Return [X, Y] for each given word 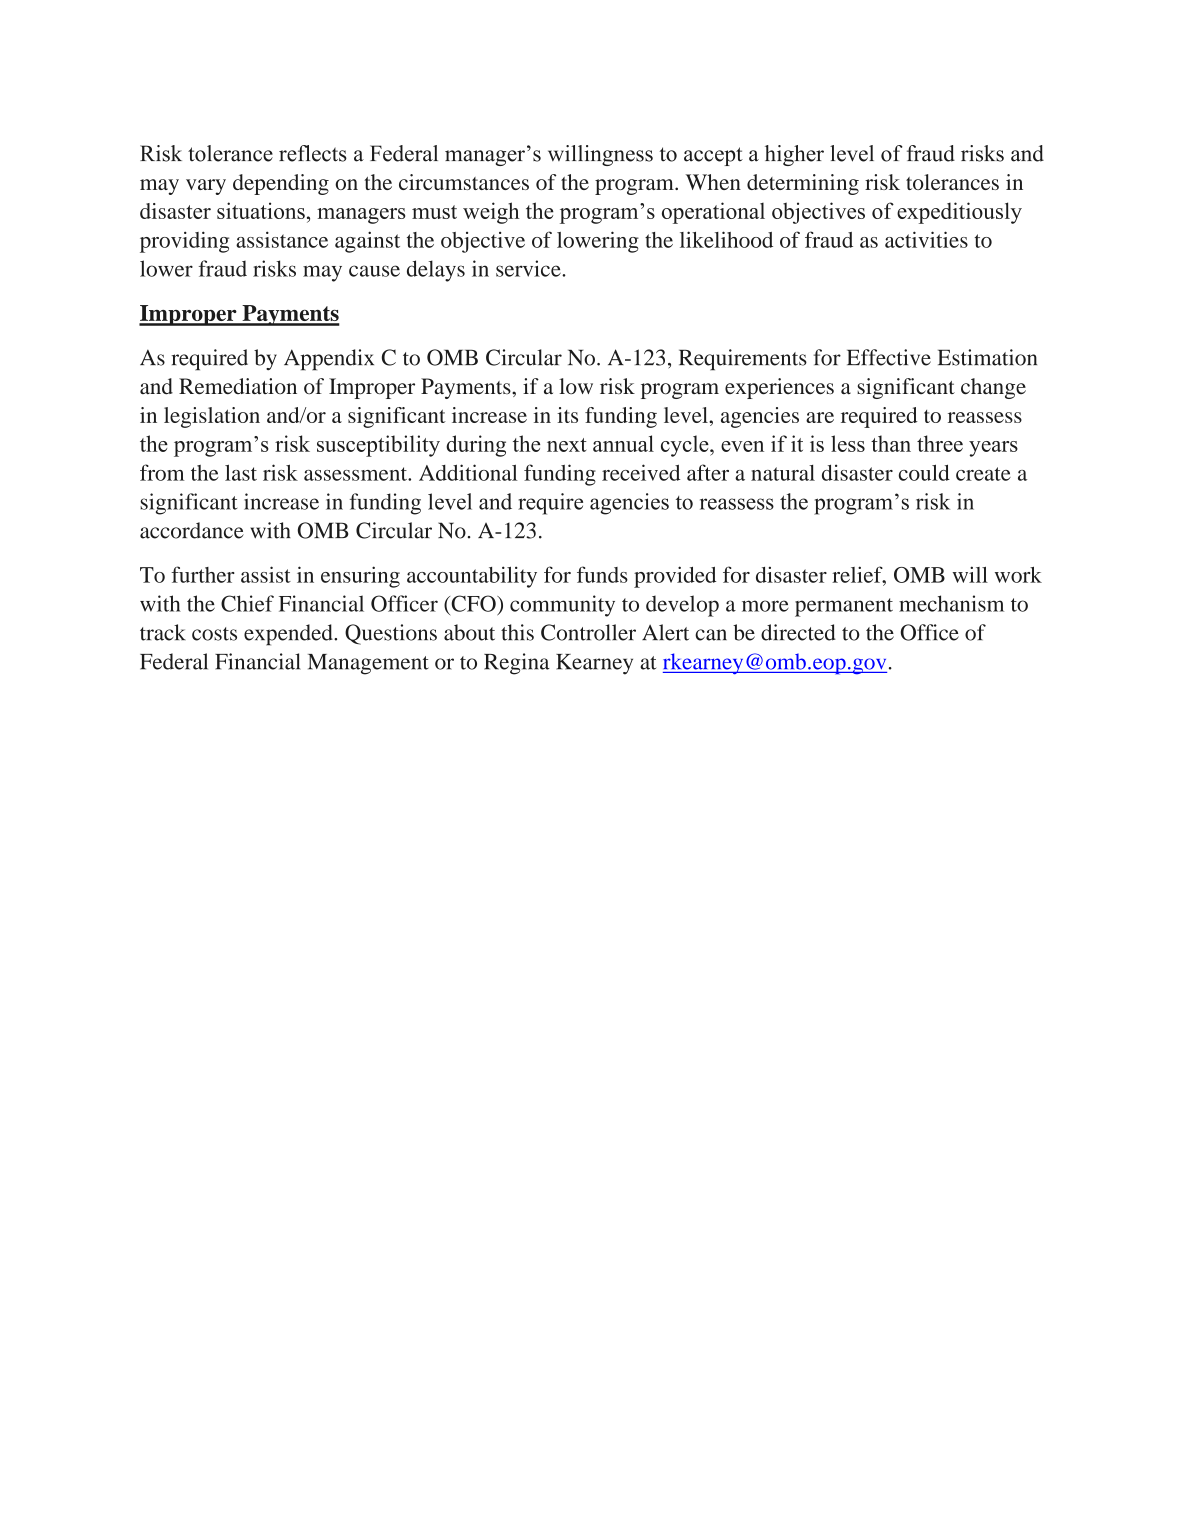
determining [803, 184]
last [241, 472]
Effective [889, 357]
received [641, 472]
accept [713, 156]
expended [289, 635]
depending [281, 184]
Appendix [329, 360]
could [924, 472]
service [529, 268]
